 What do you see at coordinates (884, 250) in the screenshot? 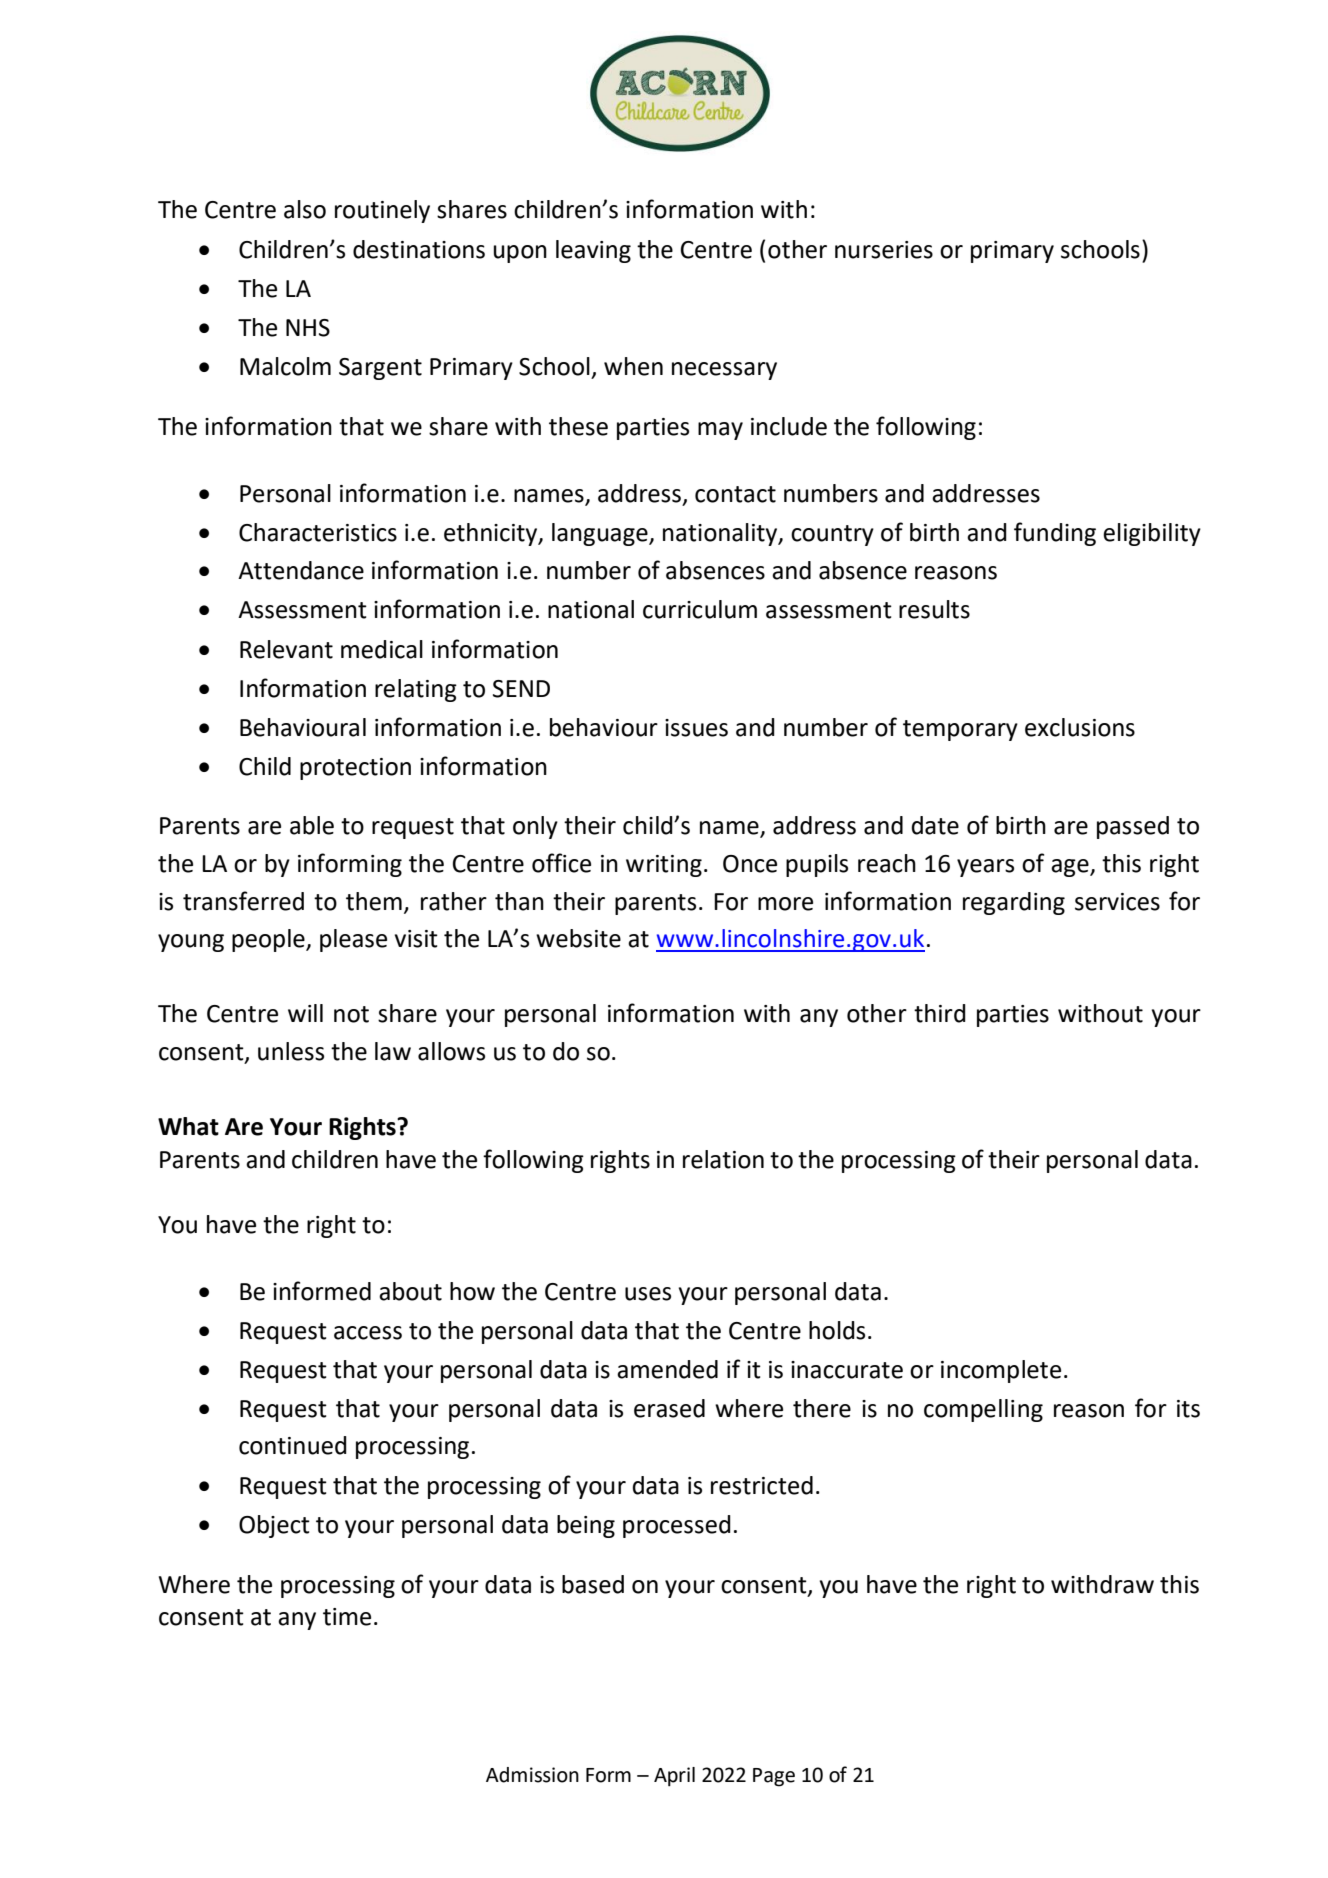
I see `nurseries` at bounding box center [884, 250].
